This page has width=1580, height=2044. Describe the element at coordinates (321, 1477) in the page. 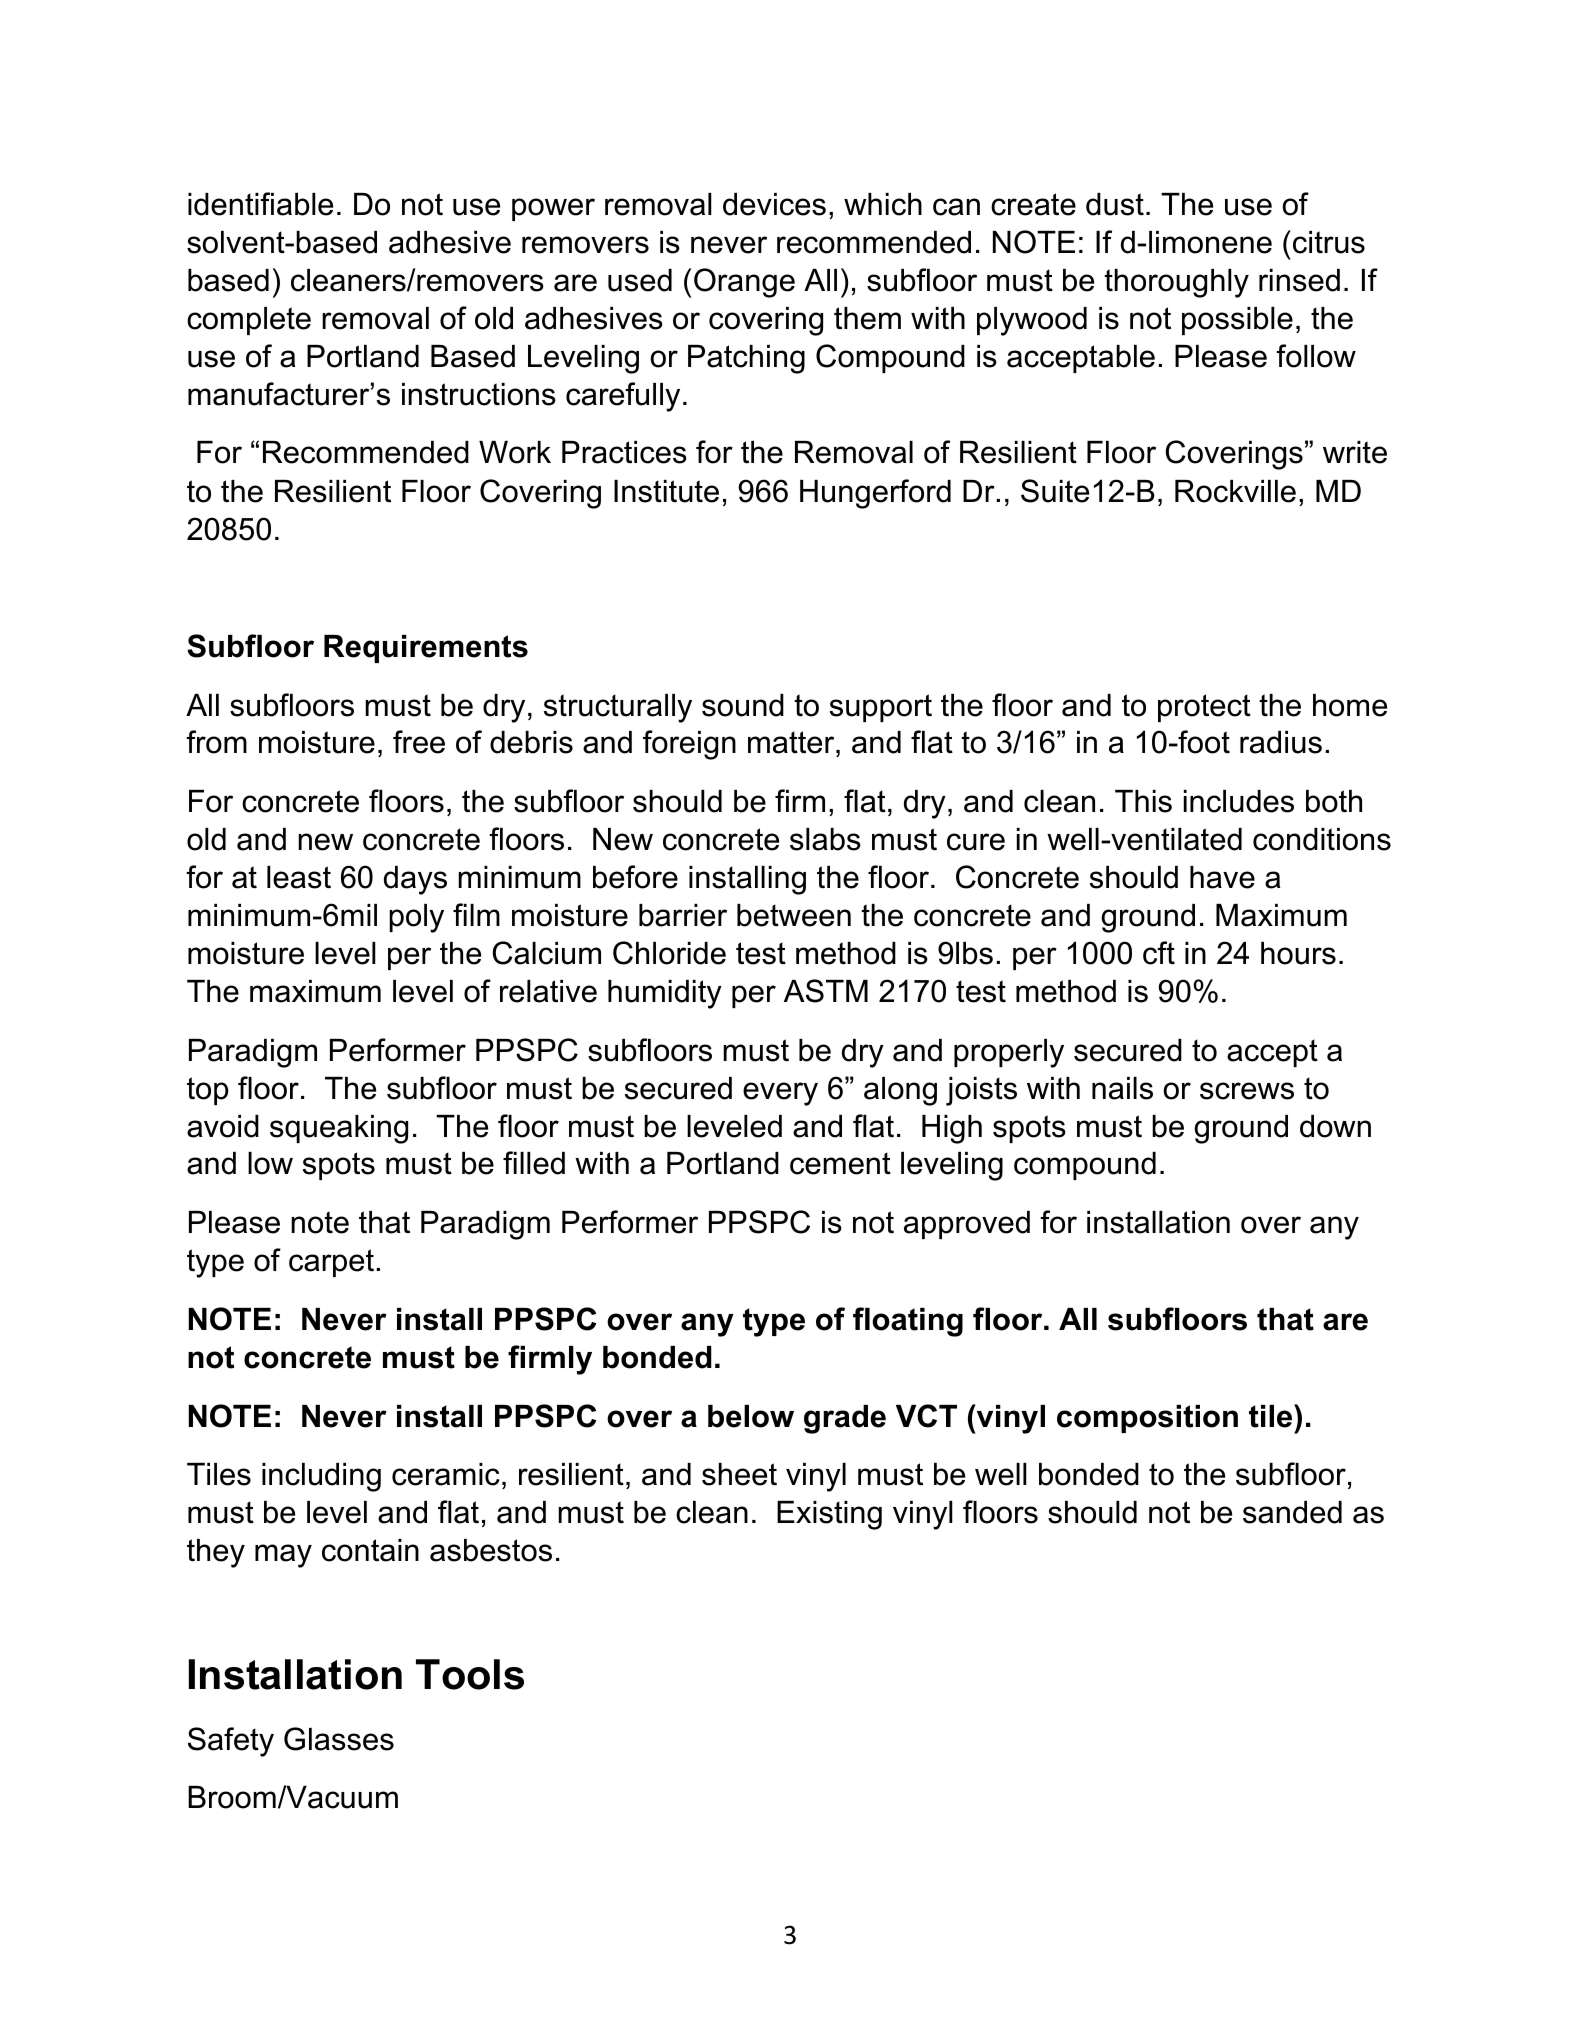

I see `including` at that location.
